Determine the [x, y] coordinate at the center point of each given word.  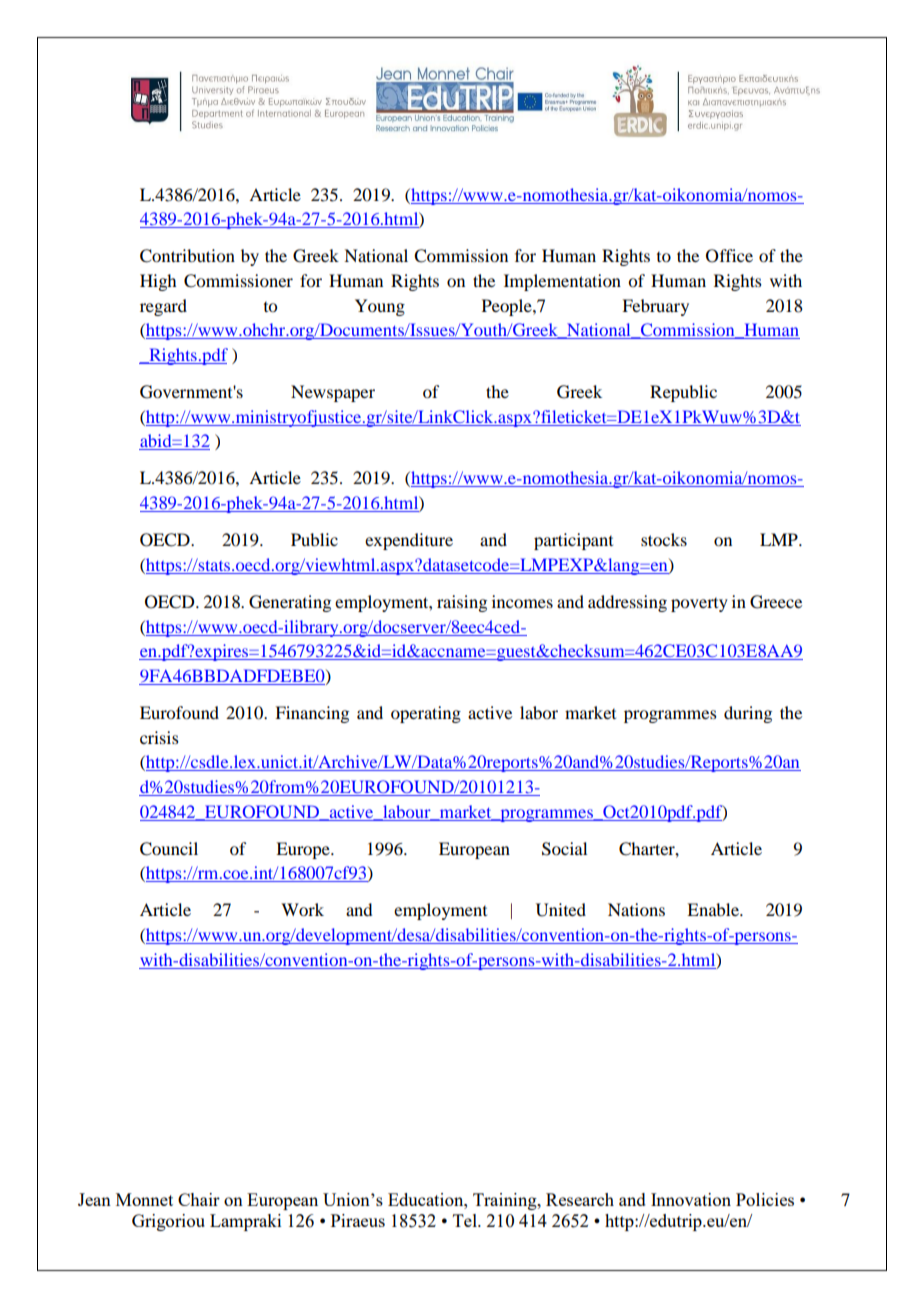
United [561, 910]
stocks [664, 539]
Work [302, 909]
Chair [199, 1199]
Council [169, 849]
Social [564, 849]
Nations [636, 909]
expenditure [409, 541]
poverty [699, 605]
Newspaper [333, 393]
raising [462, 603]
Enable [714, 909]
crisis [159, 737]
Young [380, 307]
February [655, 307]
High [158, 282]
